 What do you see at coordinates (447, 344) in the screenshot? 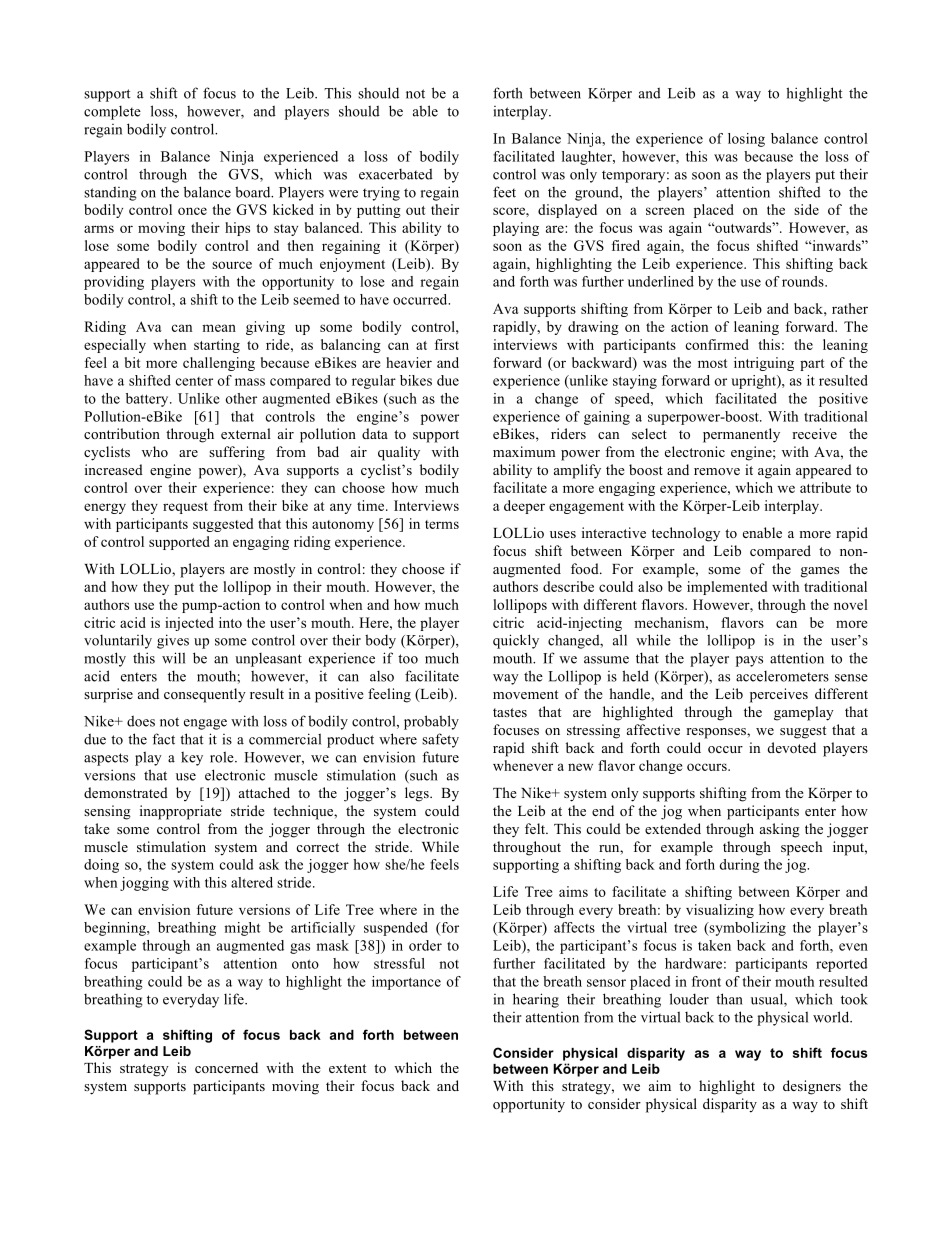
I see `first` at bounding box center [447, 344].
